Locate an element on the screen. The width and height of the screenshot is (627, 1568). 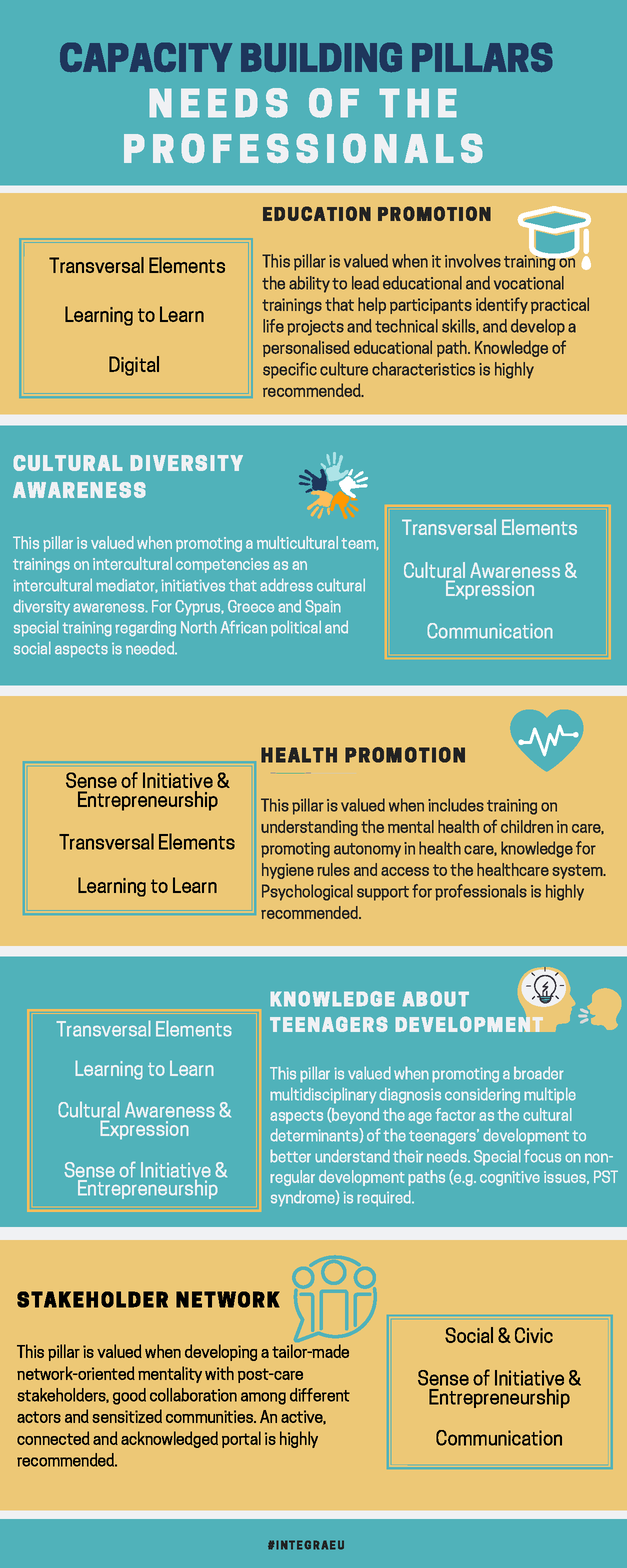
BUILDING is located at coordinates (321, 57).
